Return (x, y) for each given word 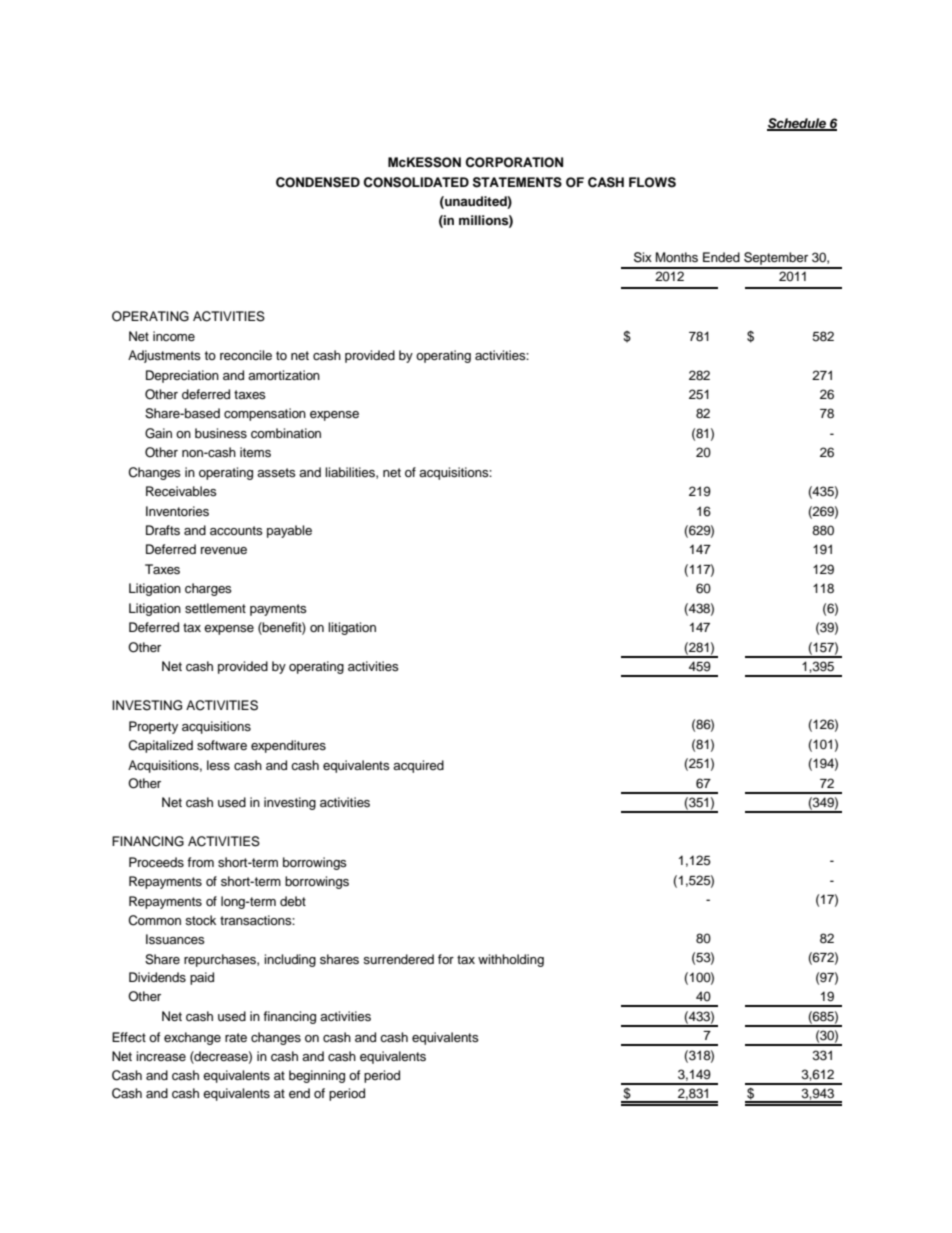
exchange (192, 1038)
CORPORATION (514, 162)
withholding (511, 960)
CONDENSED (318, 182)
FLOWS (652, 182)
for (446, 959)
